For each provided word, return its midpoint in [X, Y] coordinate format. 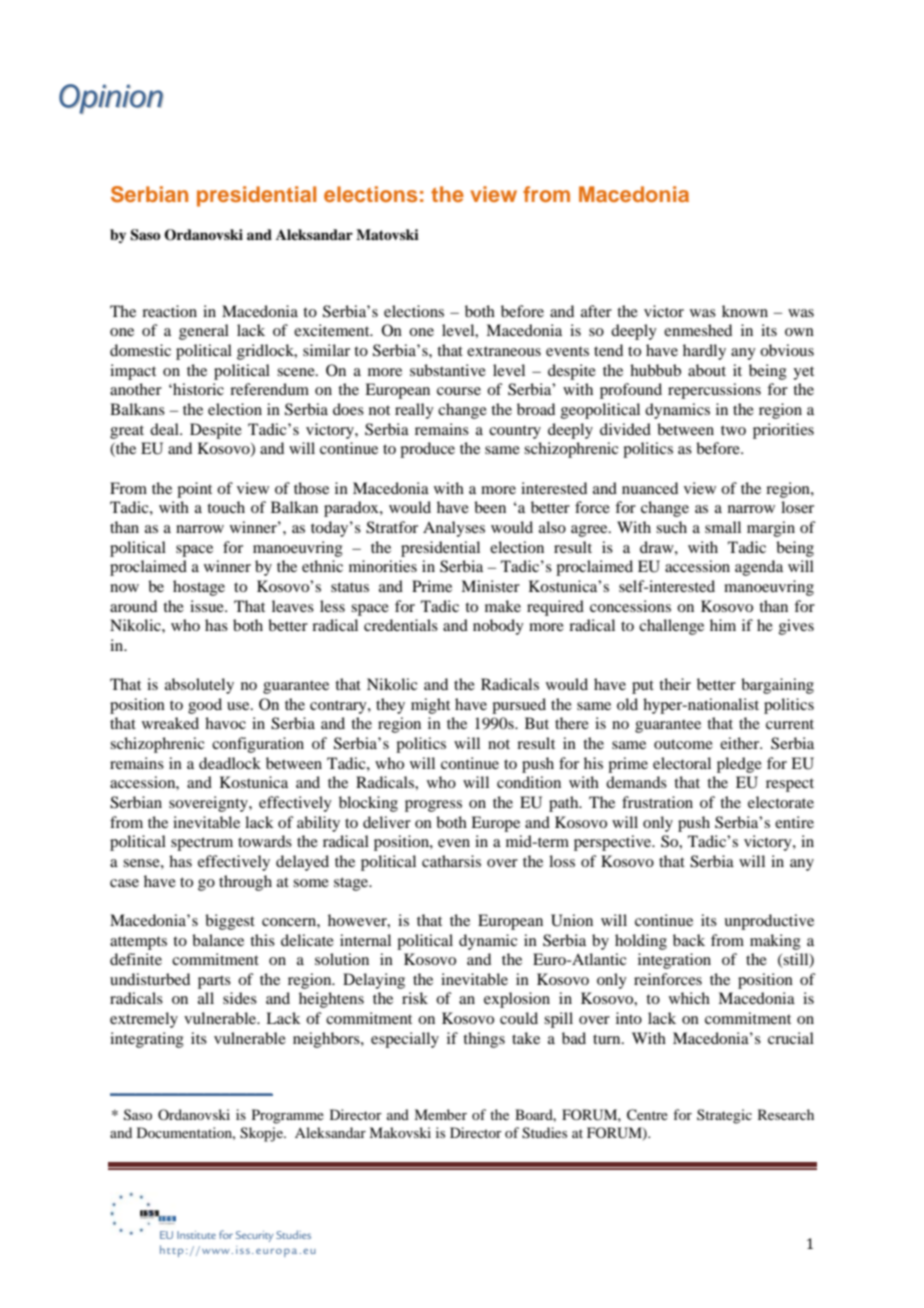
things [484, 1040]
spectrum [202, 844]
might [430, 706]
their [675, 684]
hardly [704, 352]
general [204, 332]
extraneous [504, 351]
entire [794, 822]
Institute [196, 1235]
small [723, 527]
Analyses [454, 529]
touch [226, 507]
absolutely [199, 686]
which [689, 998]
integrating [147, 1040]
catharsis [451, 861]
